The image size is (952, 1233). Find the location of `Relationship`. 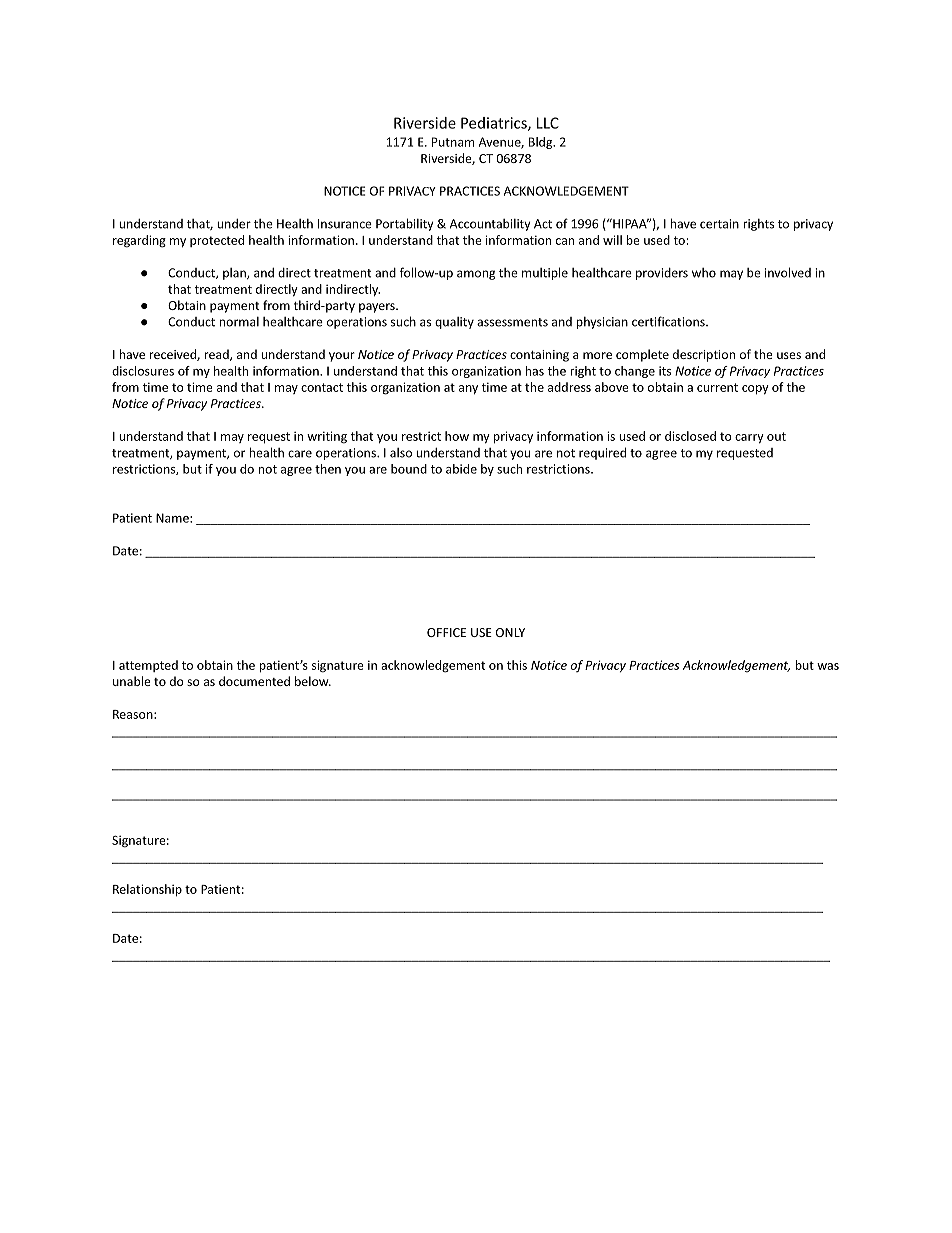

Relationship is located at coordinates (147, 890).
